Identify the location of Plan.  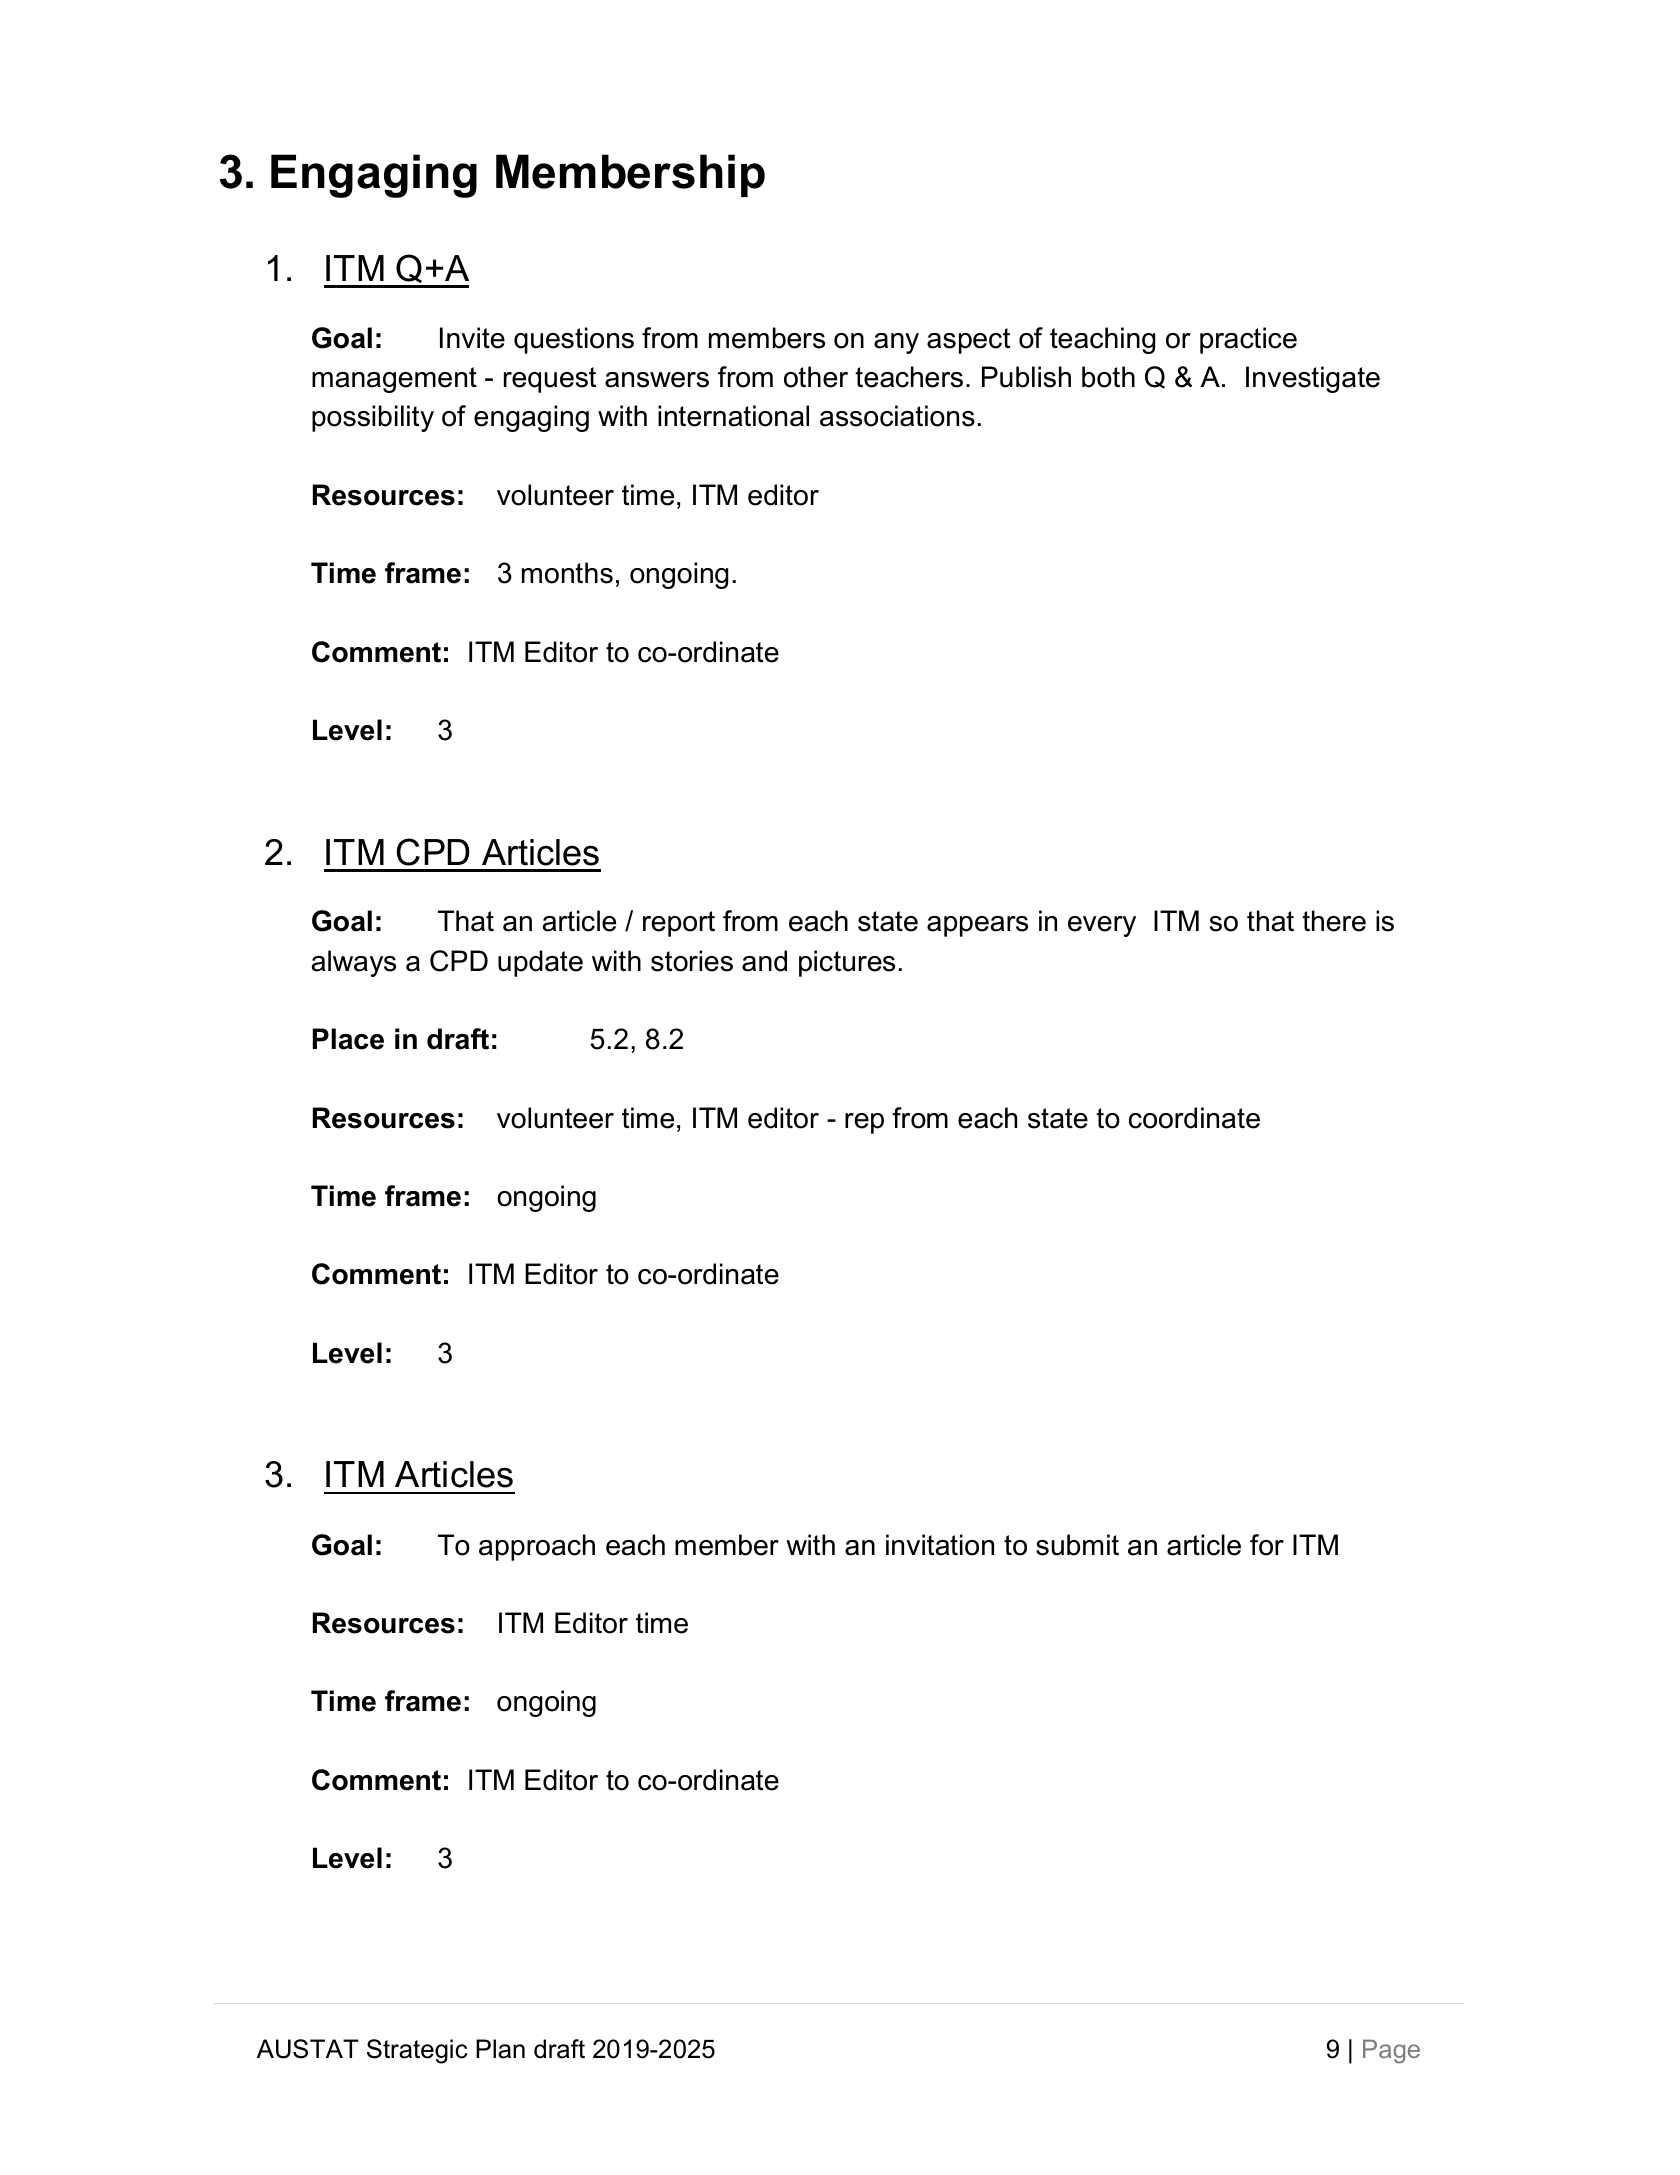
(500, 2049).
